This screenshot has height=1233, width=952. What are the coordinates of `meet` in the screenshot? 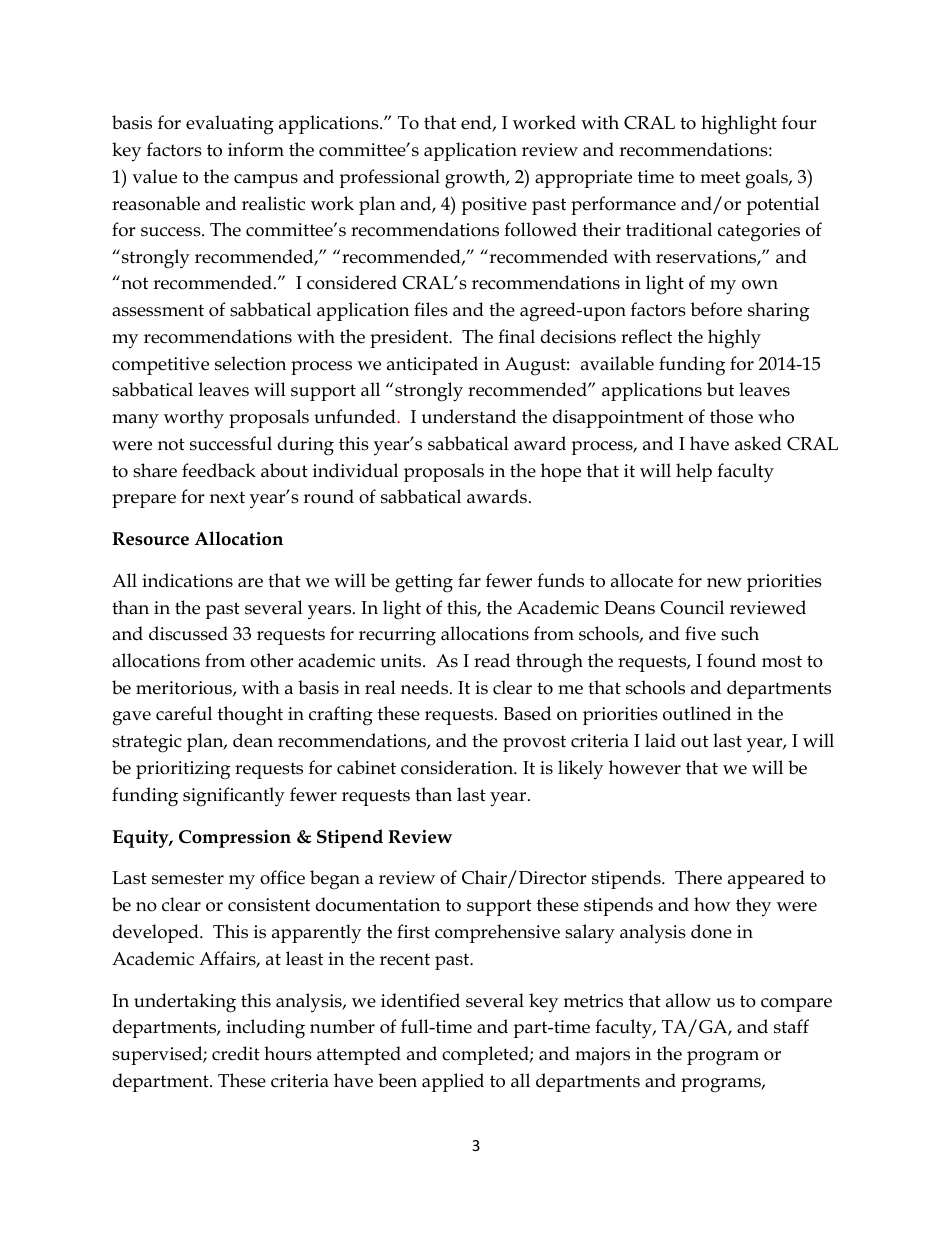 It's located at (720, 177).
